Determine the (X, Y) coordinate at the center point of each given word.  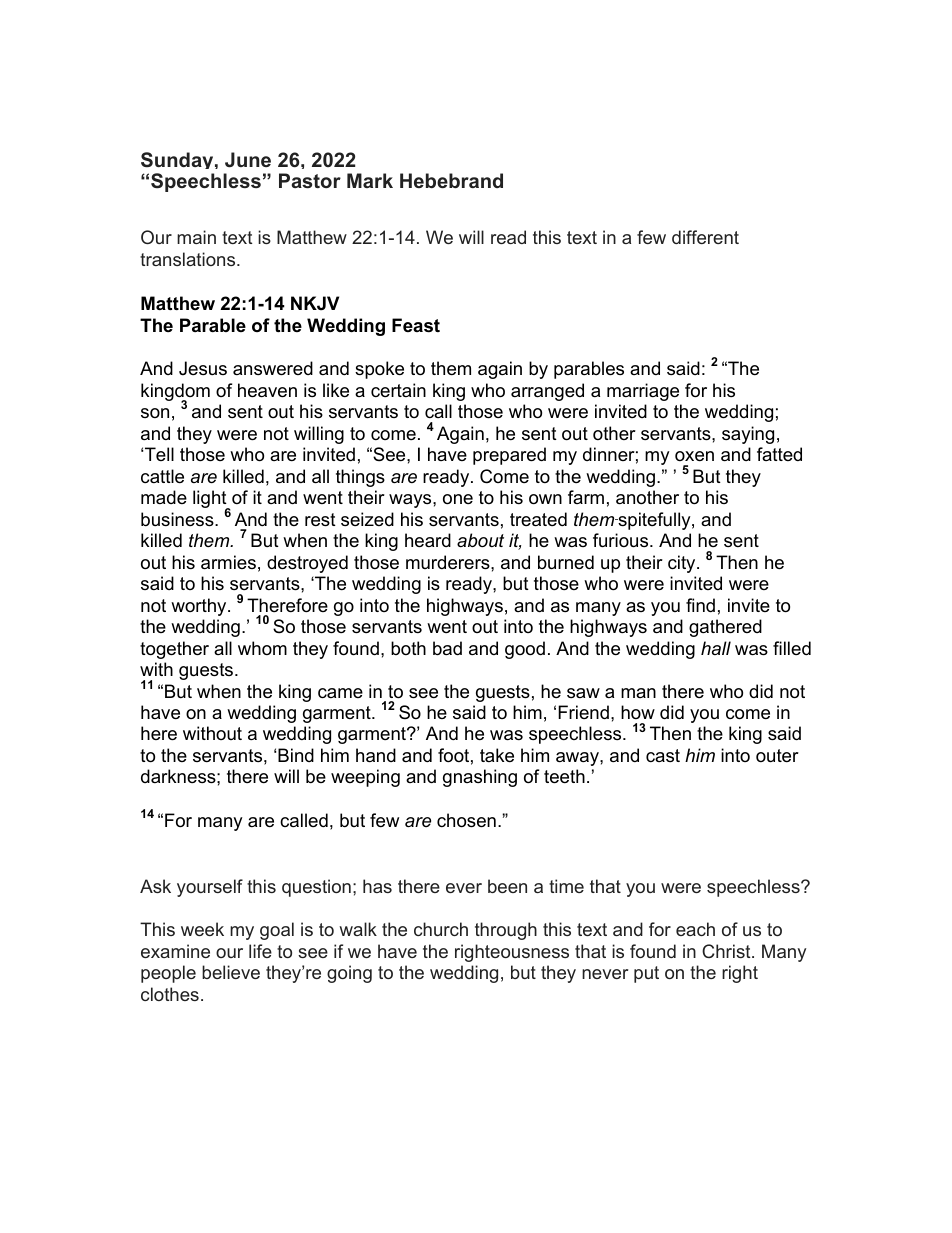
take (497, 755)
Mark (370, 180)
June (248, 160)
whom (262, 648)
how (638, 712)
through (506, 931)
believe (231, 972)
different (705, 237)
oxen (694, 456)
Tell (159, 454)
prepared (509, 456)
